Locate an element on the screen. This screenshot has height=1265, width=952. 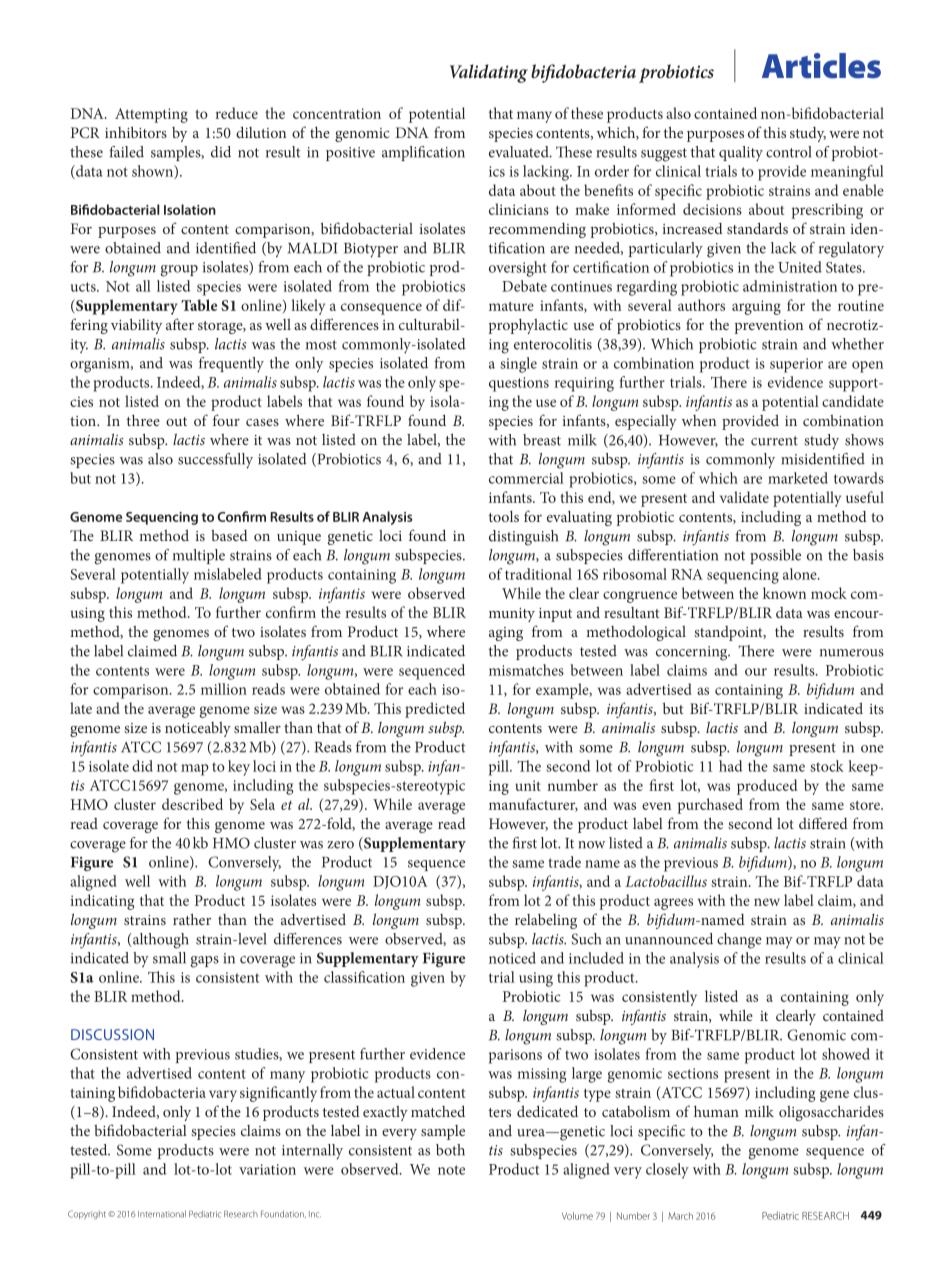
commercial is located at coordinates (526, 478).
